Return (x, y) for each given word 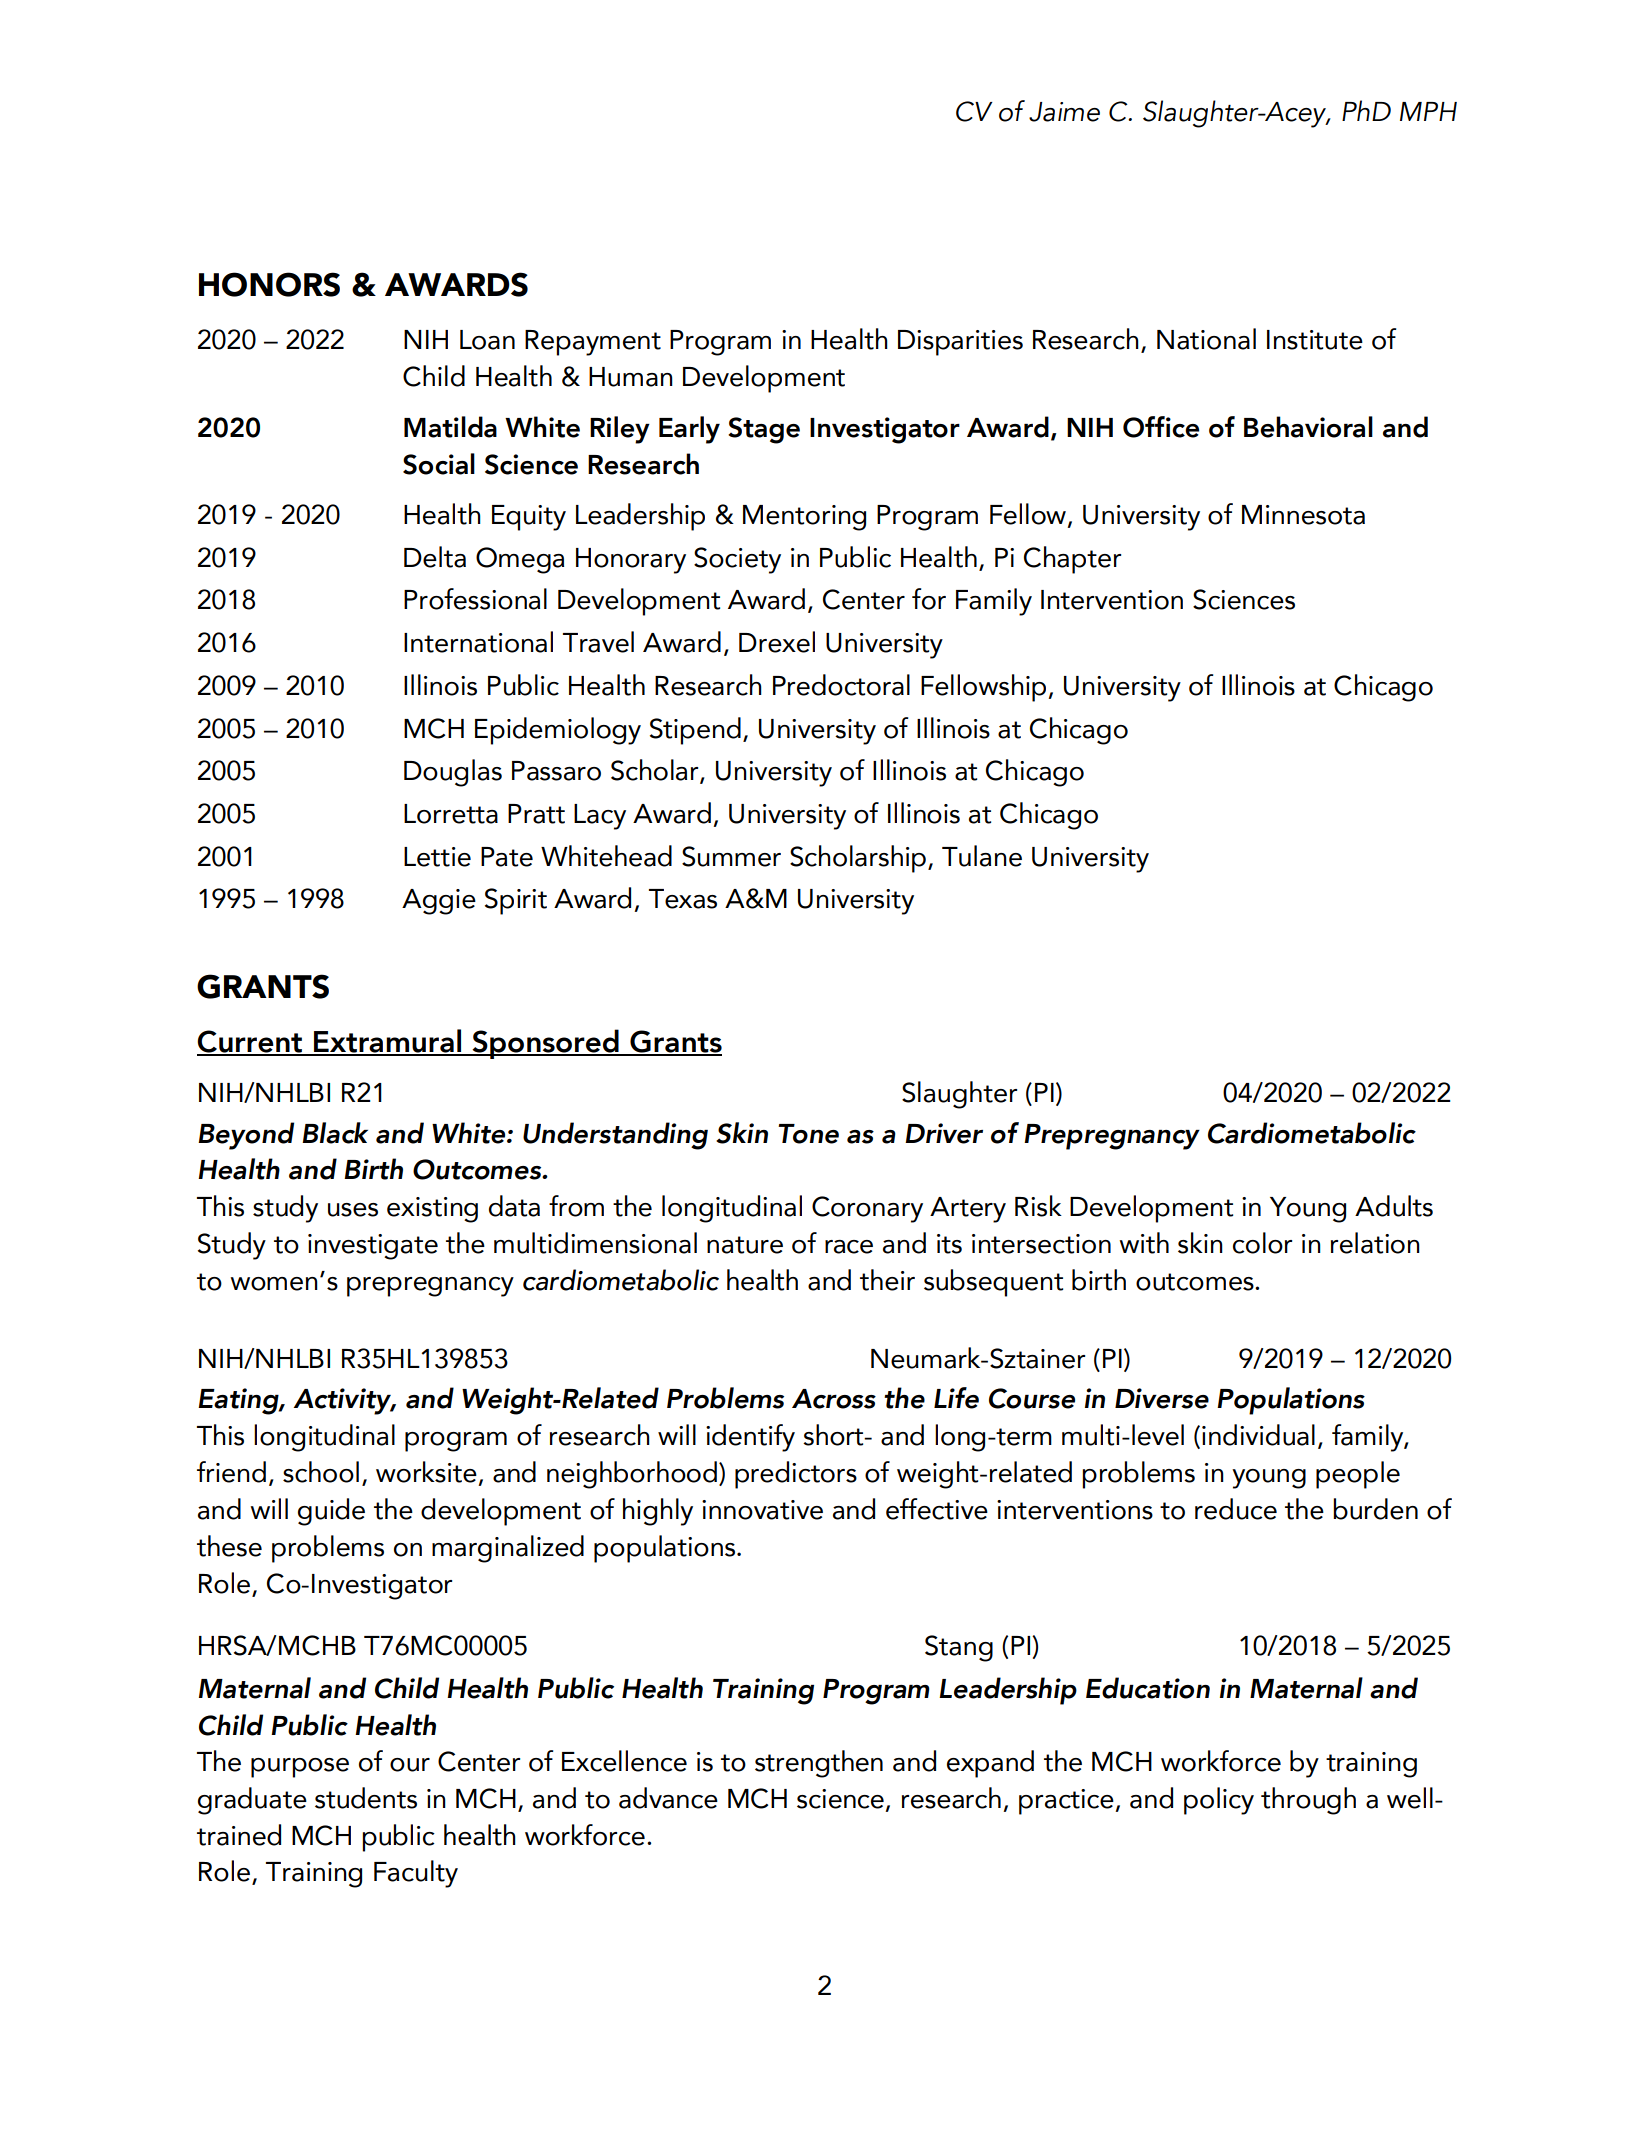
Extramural (388, 1042)
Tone (808, 1134)
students (366, 1798)
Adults (1394, 1206)
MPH (1428, 111)
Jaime (1064, 112)
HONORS (269, 284)
